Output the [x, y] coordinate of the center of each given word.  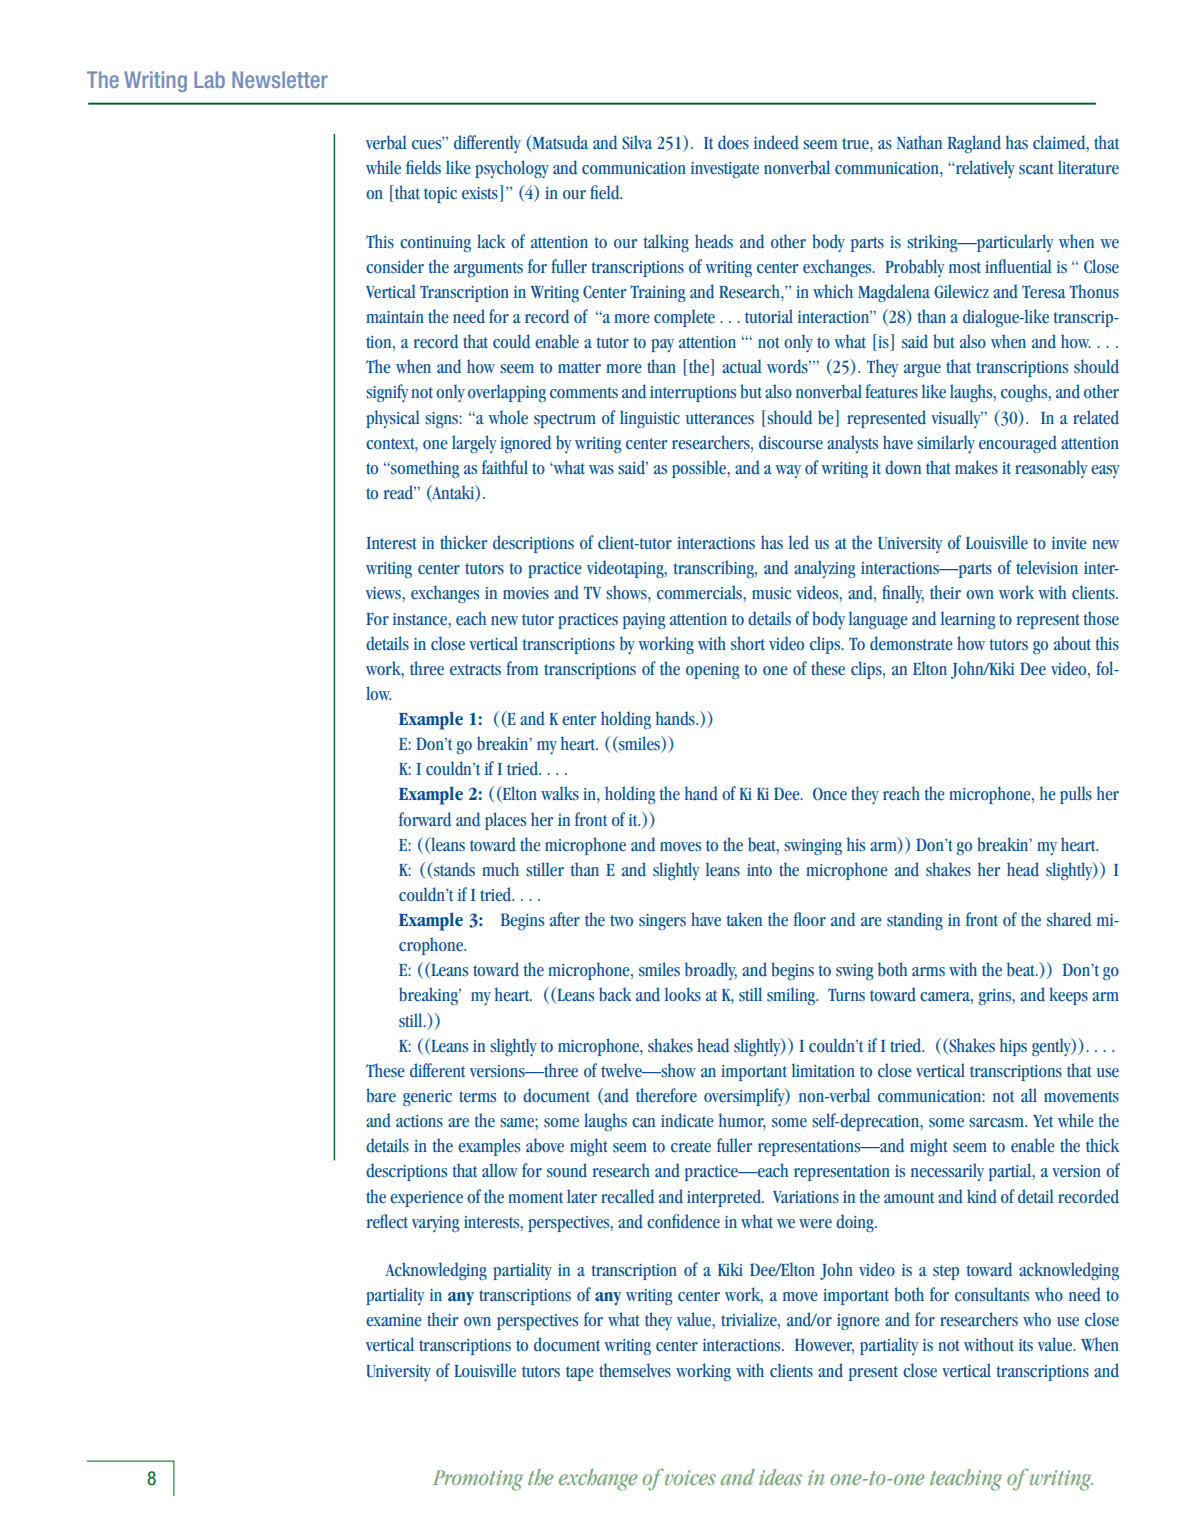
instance [421, 619]
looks [683, 994]
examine [394, 1320]
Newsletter [280, 79]
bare [381, 1095]
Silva [637, 142]
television [1047, 567]
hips [1013, 1047]
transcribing [715, 569]
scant [1036, 169]
